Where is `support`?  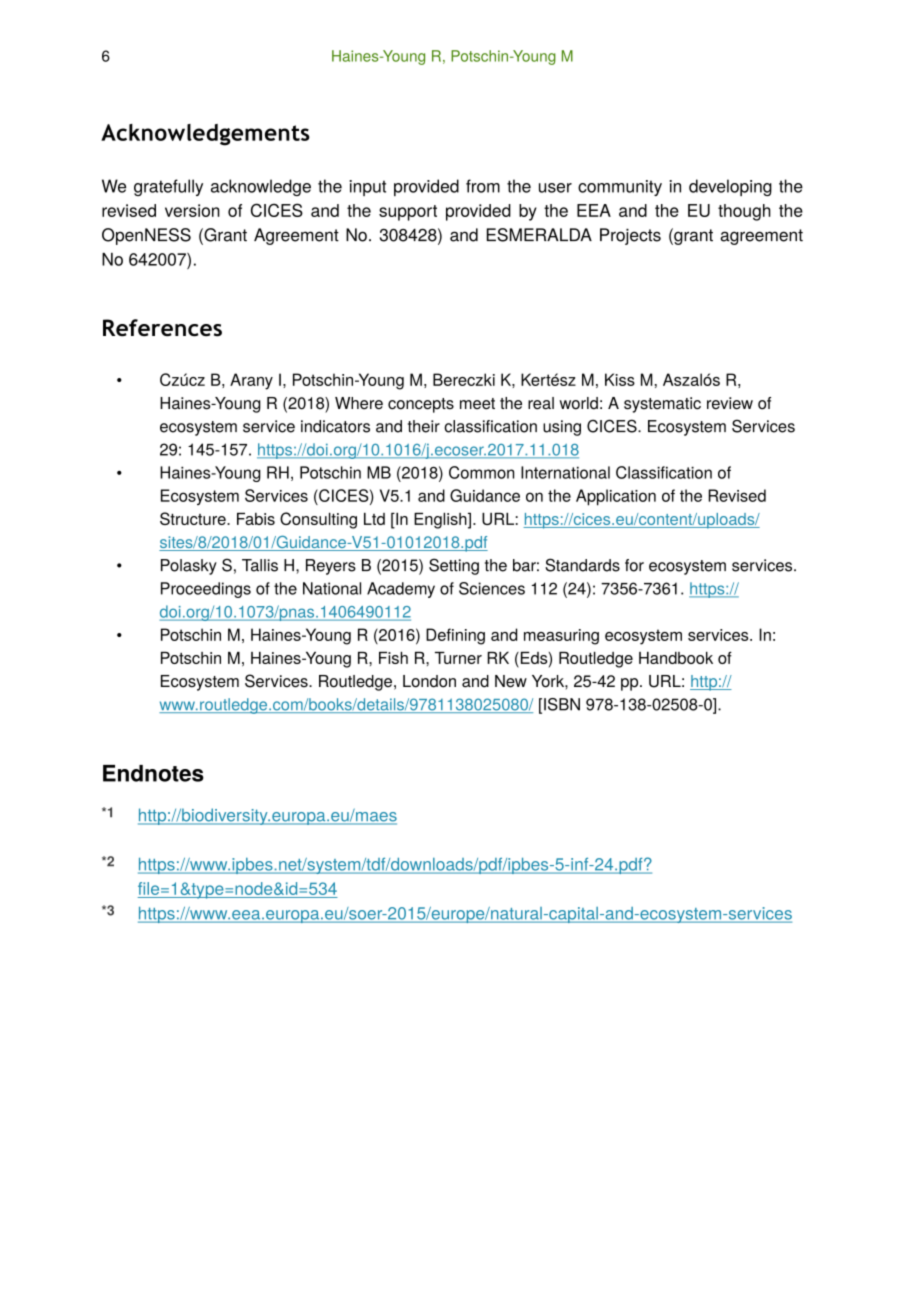 support is located at coordinates (408, 213).
